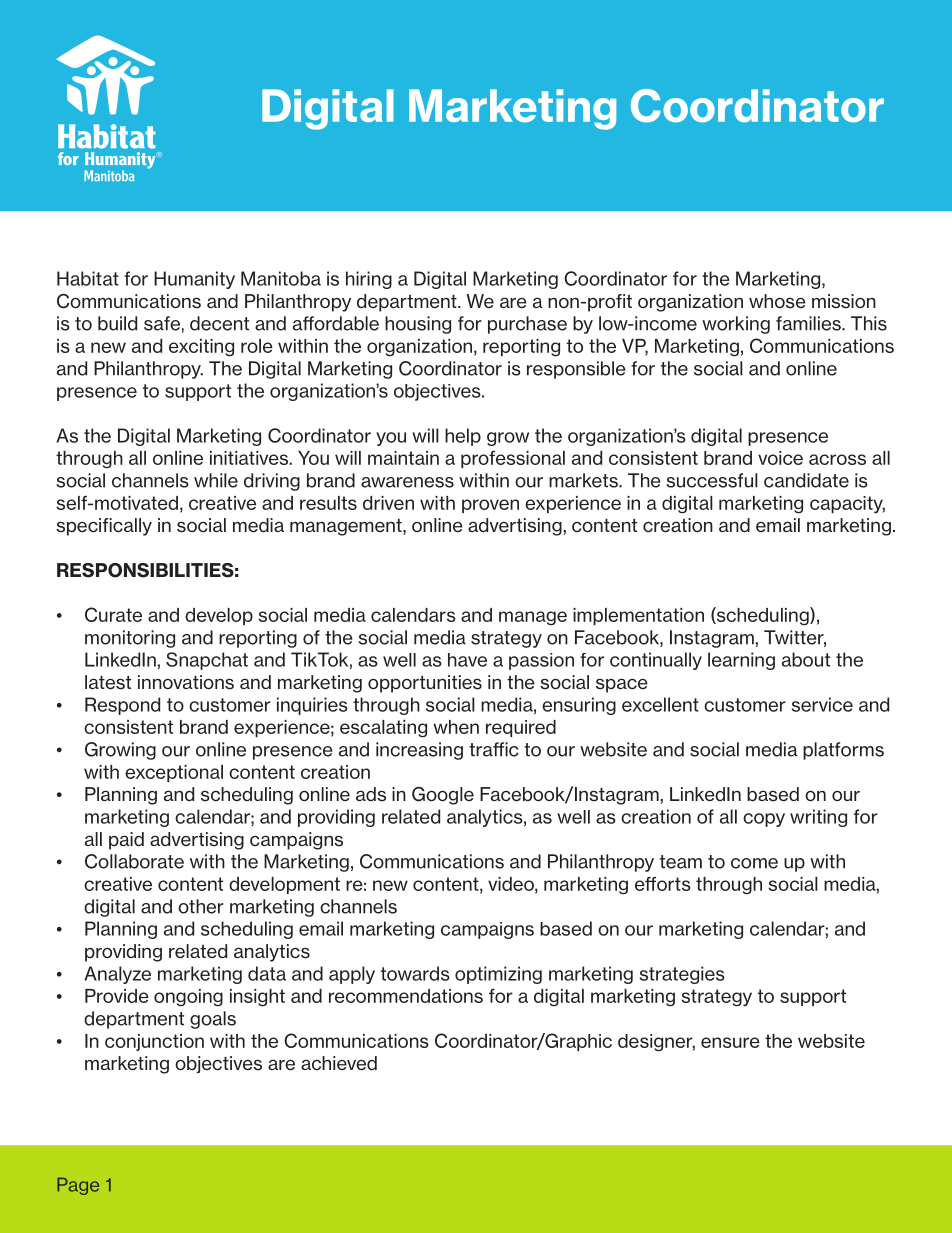  Describe the element at coordinates (490, 506) in the image. I see `proven` at that location.
